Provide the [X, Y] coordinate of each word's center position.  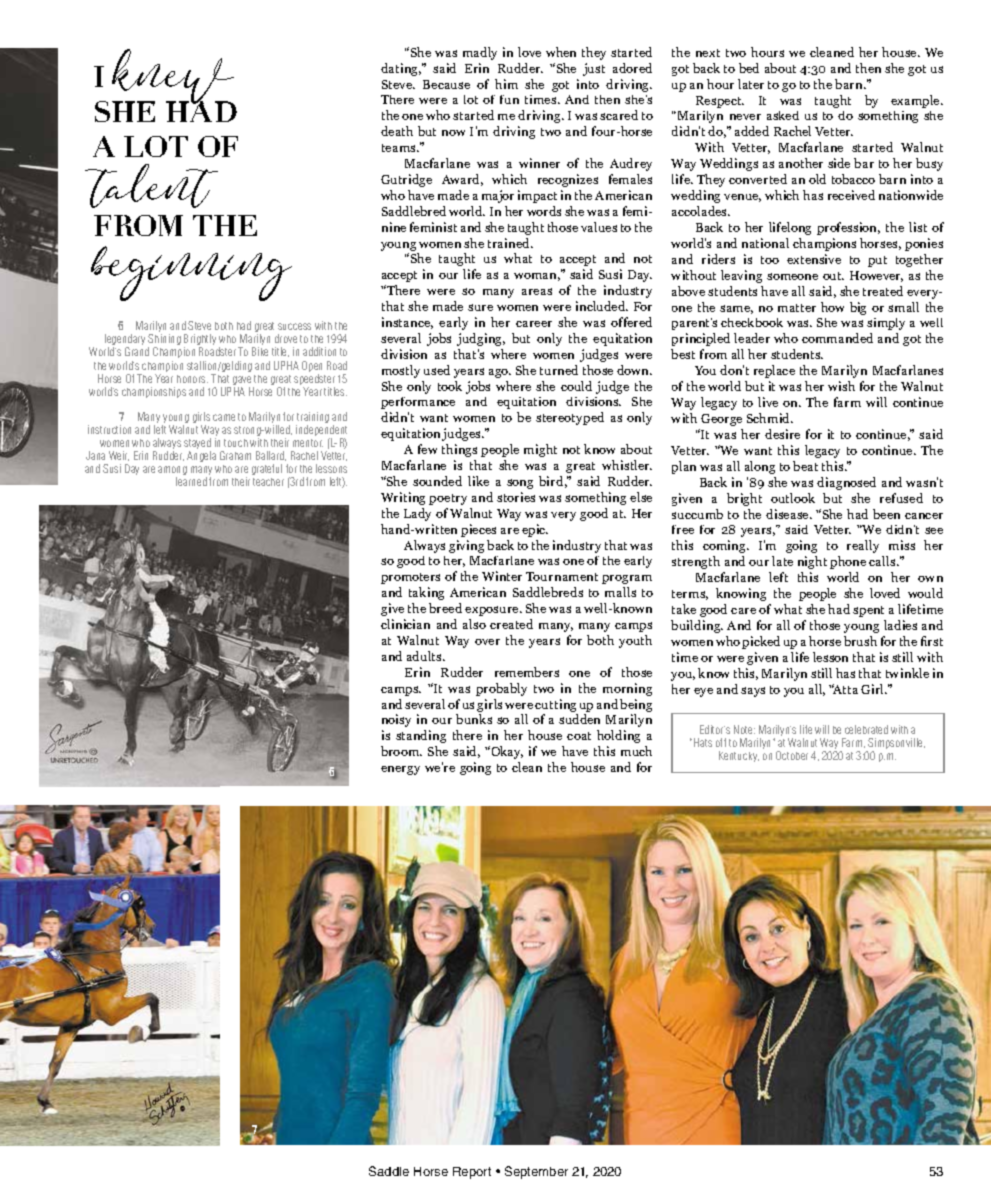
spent [868, 611]
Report [472, 1173]
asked [783, 115]
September [536, 1172]
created [511, 624]
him [506, 84]
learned [191, 481]
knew [173, 78]
